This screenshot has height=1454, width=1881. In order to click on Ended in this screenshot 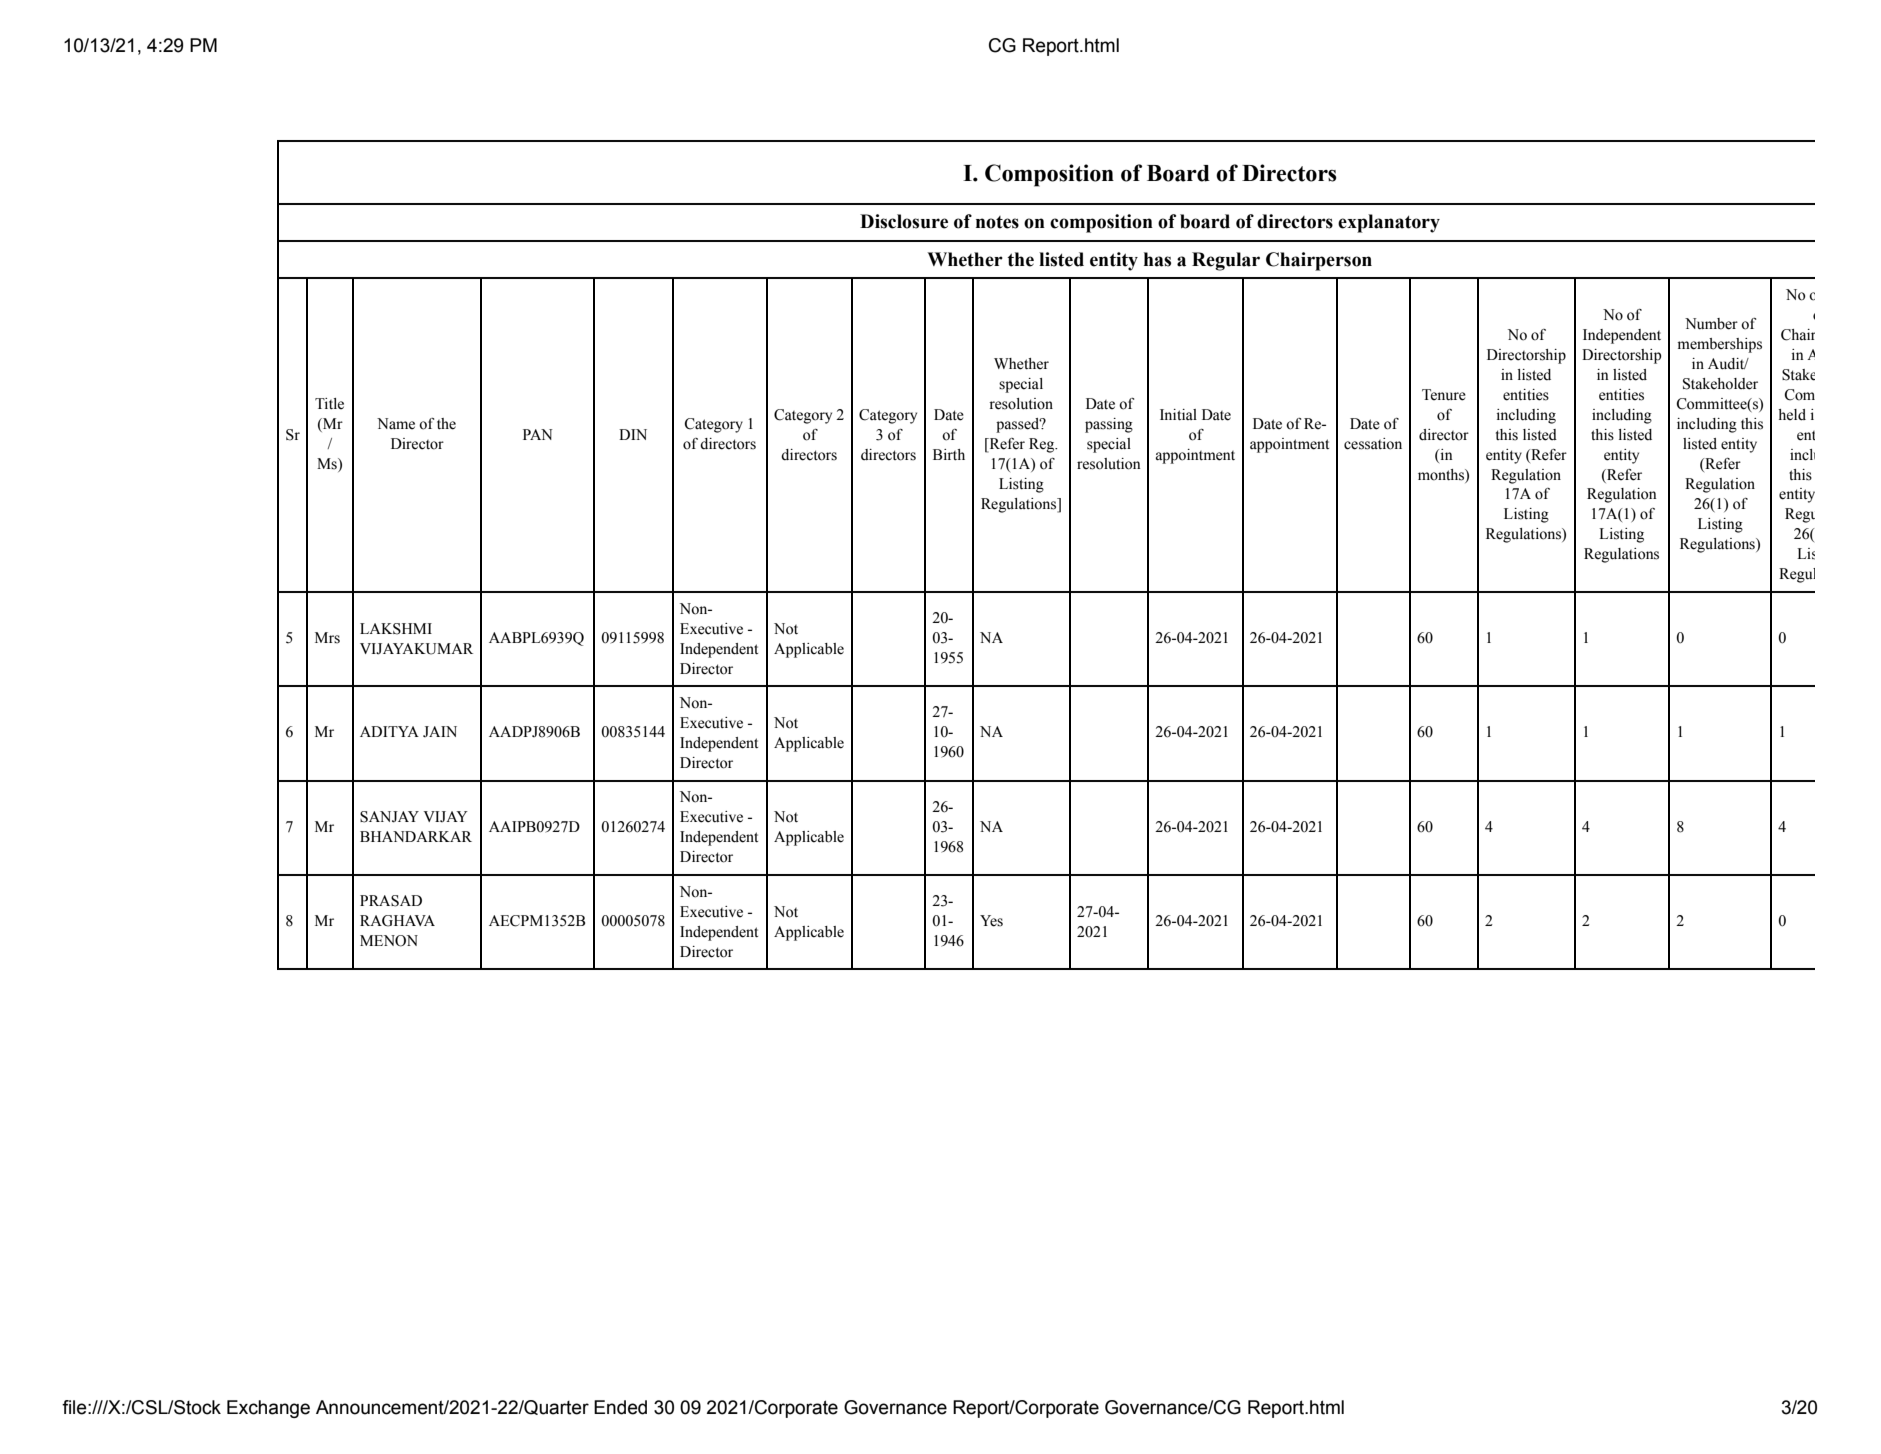, I will do `click(620, 1407)`.
